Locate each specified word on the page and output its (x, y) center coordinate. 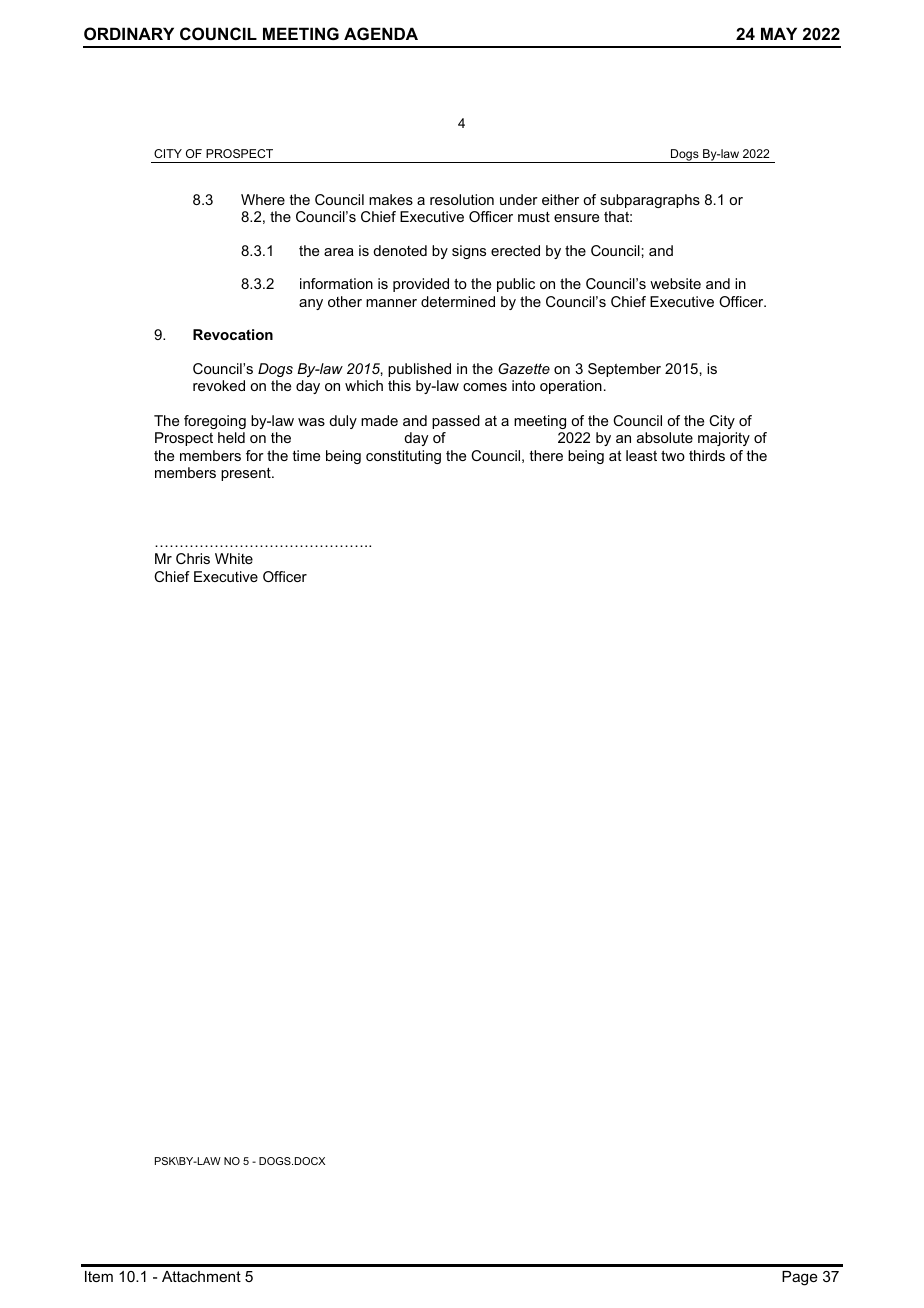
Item (99, 1276)
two (673, 455)
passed (456, 422)
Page (800, 1278)
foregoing (215, 422)
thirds (707, 455)
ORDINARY (129, 33)
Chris (193, 558)
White (234, 558)
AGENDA (381, 33)
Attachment (201, 1276)
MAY (779, 33)
